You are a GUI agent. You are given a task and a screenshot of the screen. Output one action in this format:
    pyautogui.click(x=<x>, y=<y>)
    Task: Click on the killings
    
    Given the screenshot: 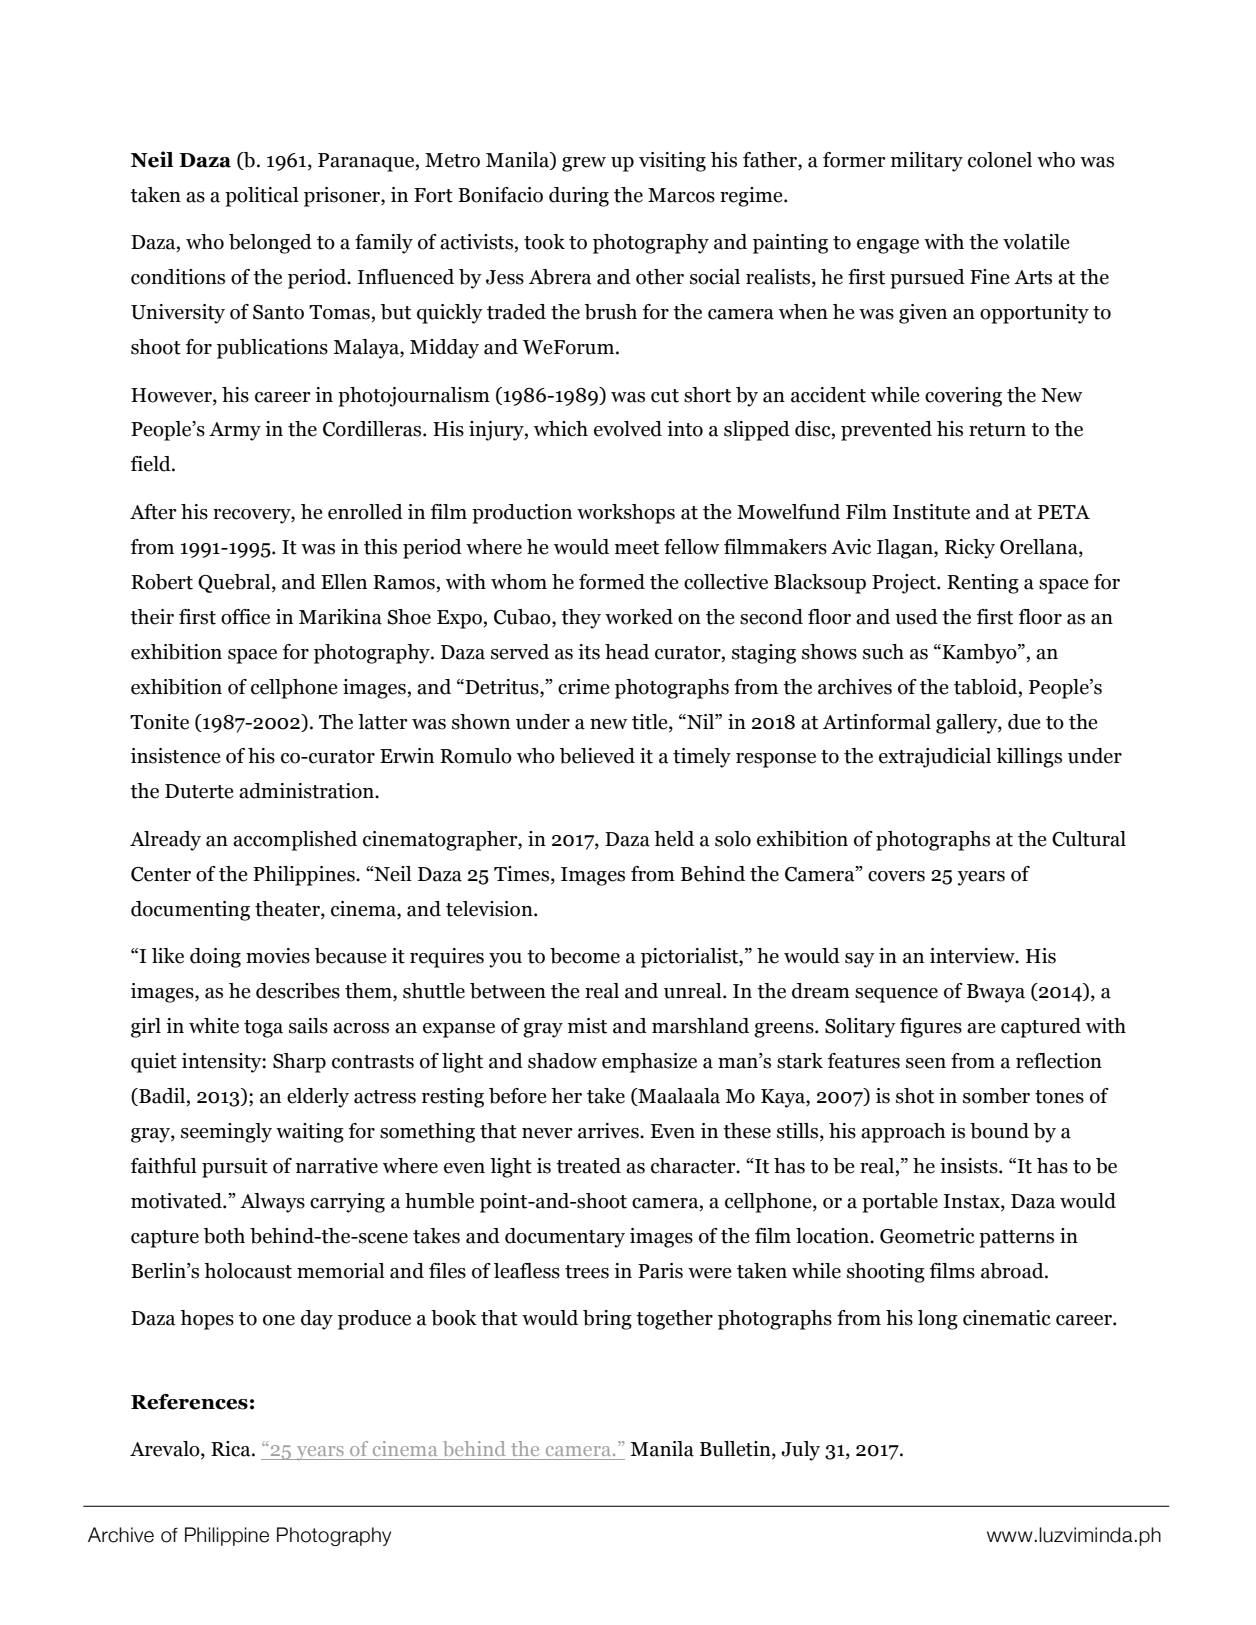 What is the action you would take?
    pyautogui.click(x=1029, y=758)
